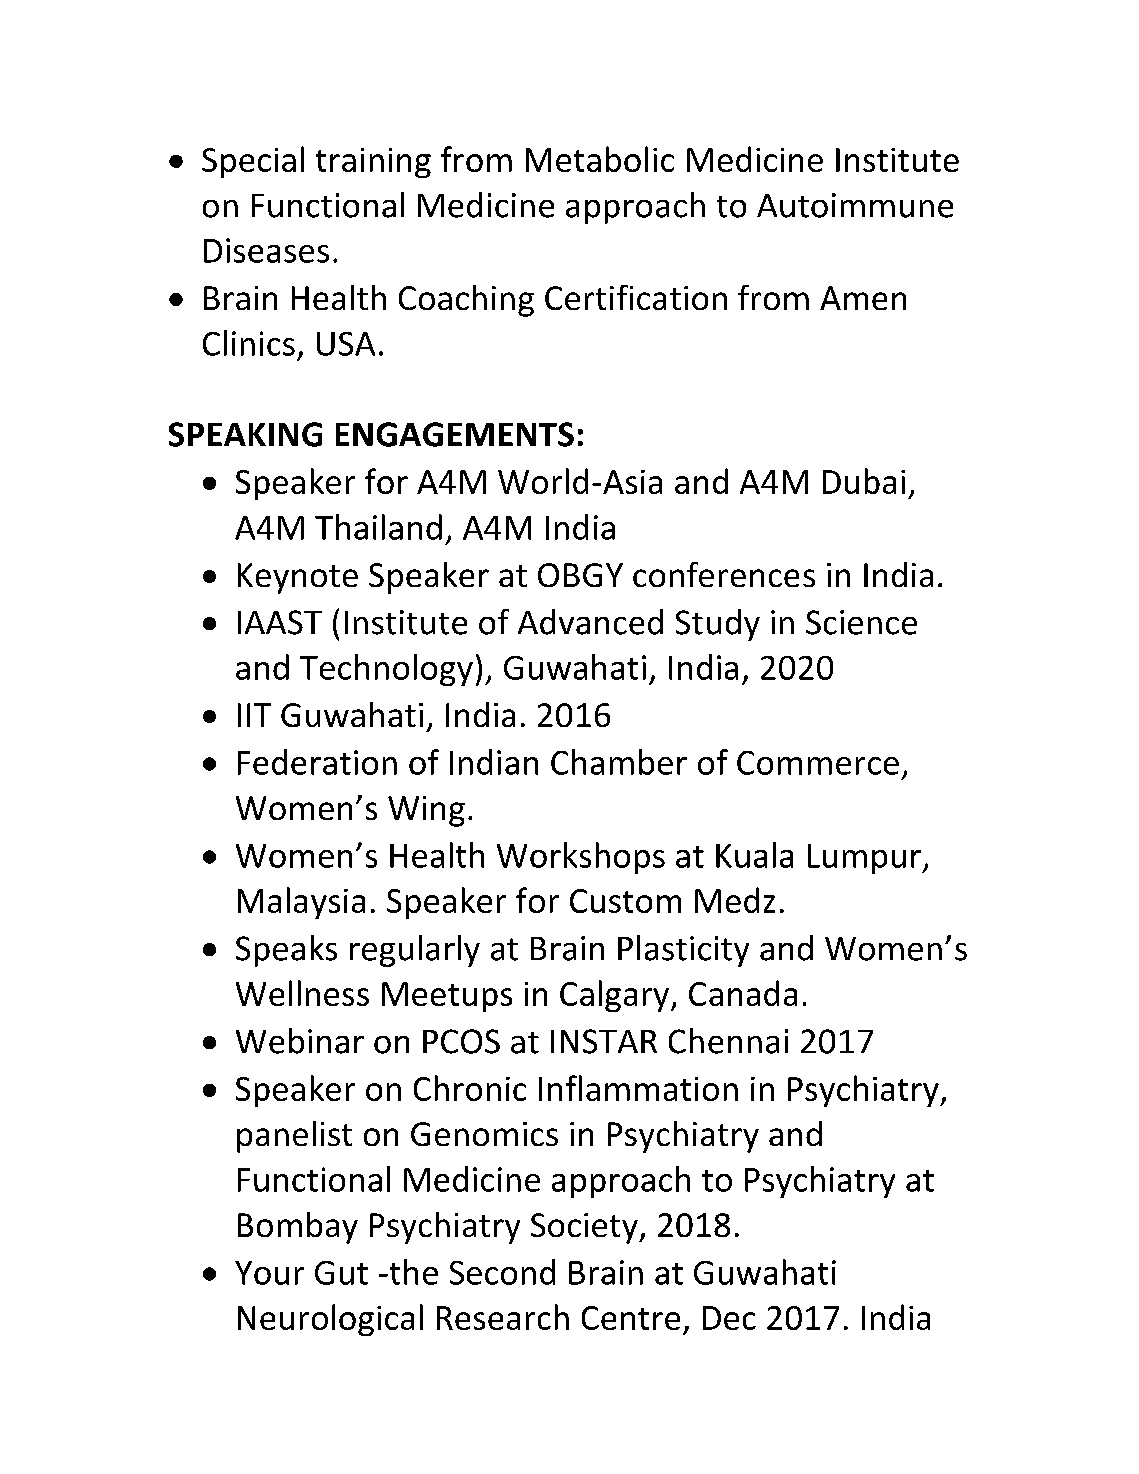 The image size is (1139, 1474). What do you see at coordinates (600, 159) in the screenshot?
I see `Metabolic` at bounding box center [600, 159].
